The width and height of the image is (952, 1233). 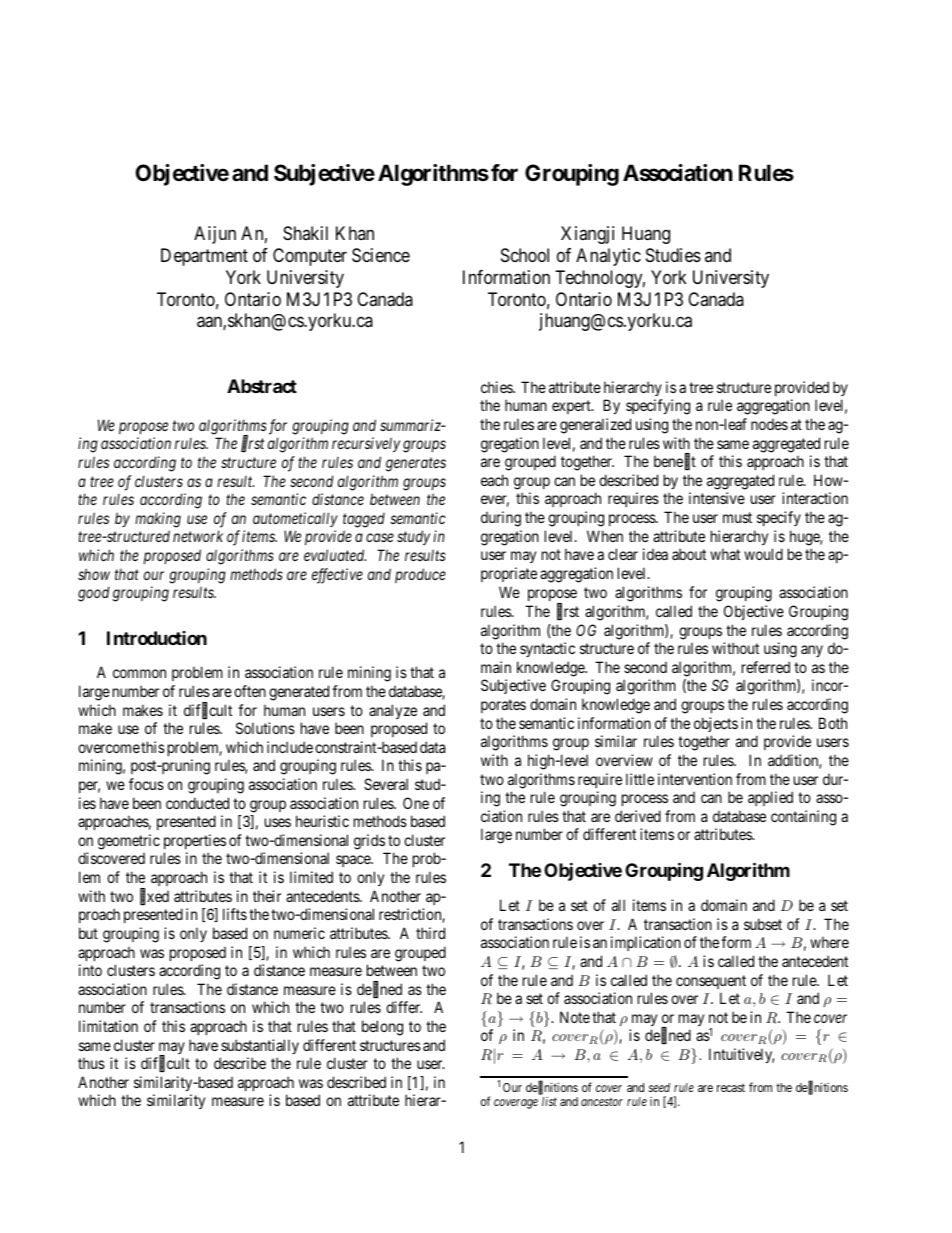 I want to click on applied, so click(x=770, y=798).
